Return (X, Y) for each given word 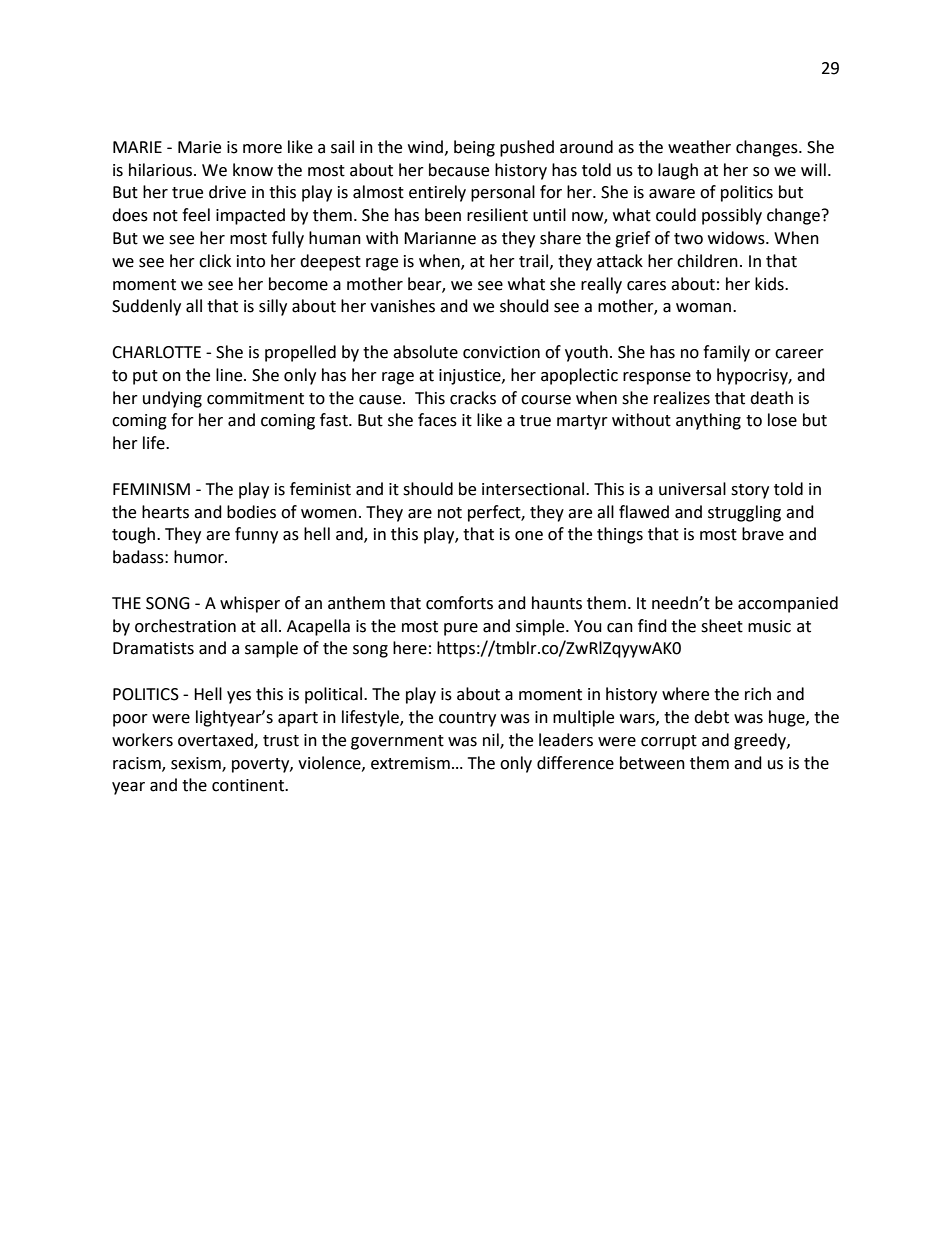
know (253, 170)
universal (692, 489)
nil (492, 740)
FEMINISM (151, 489)
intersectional (534, 489)
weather (699, 147)
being (474, 148)
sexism (197, 764)
